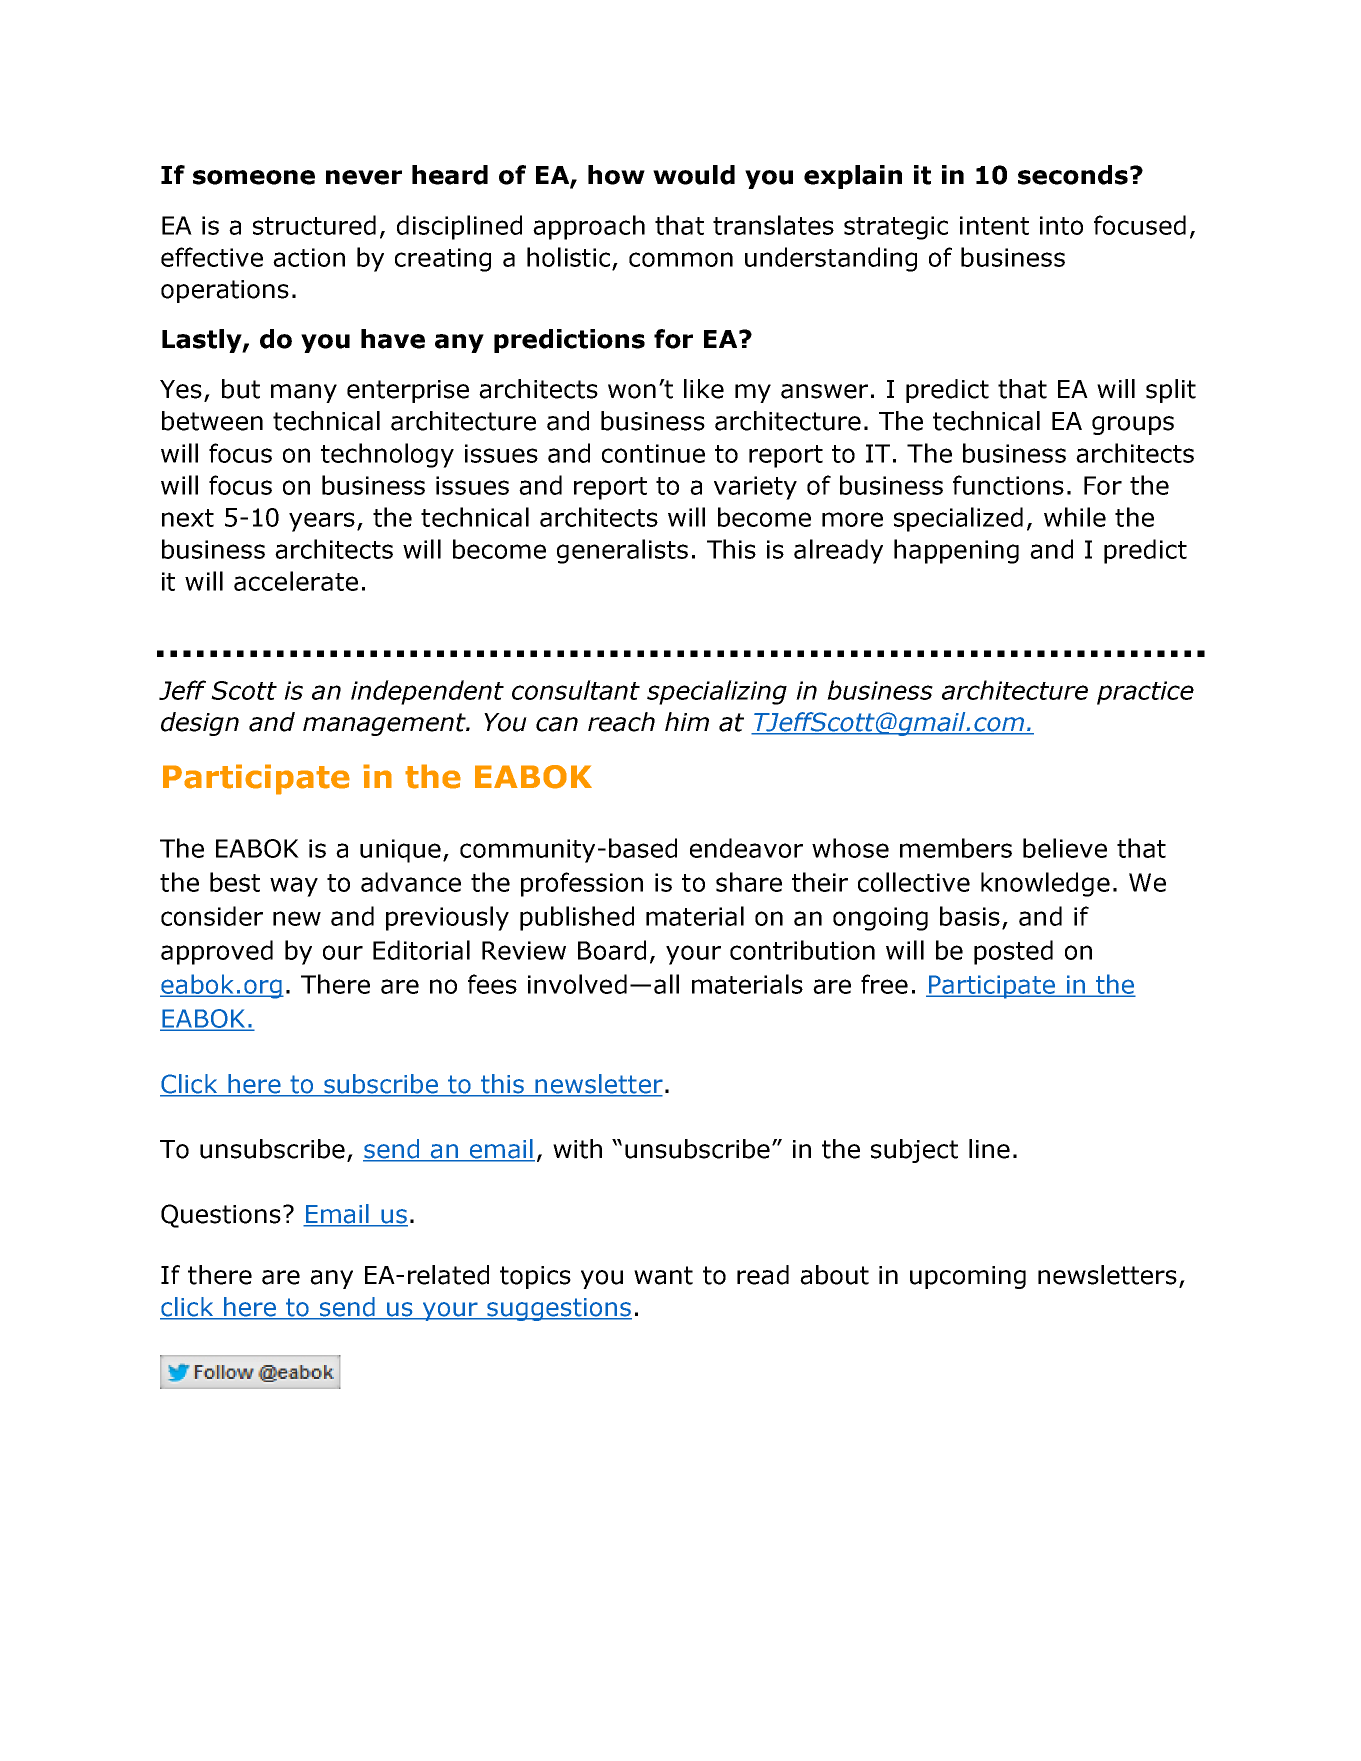 The width and height of the screenshot is (1361, 1761). Describe the element at coordinates (322, 522) in the screenshot. I see `years` at that location.
